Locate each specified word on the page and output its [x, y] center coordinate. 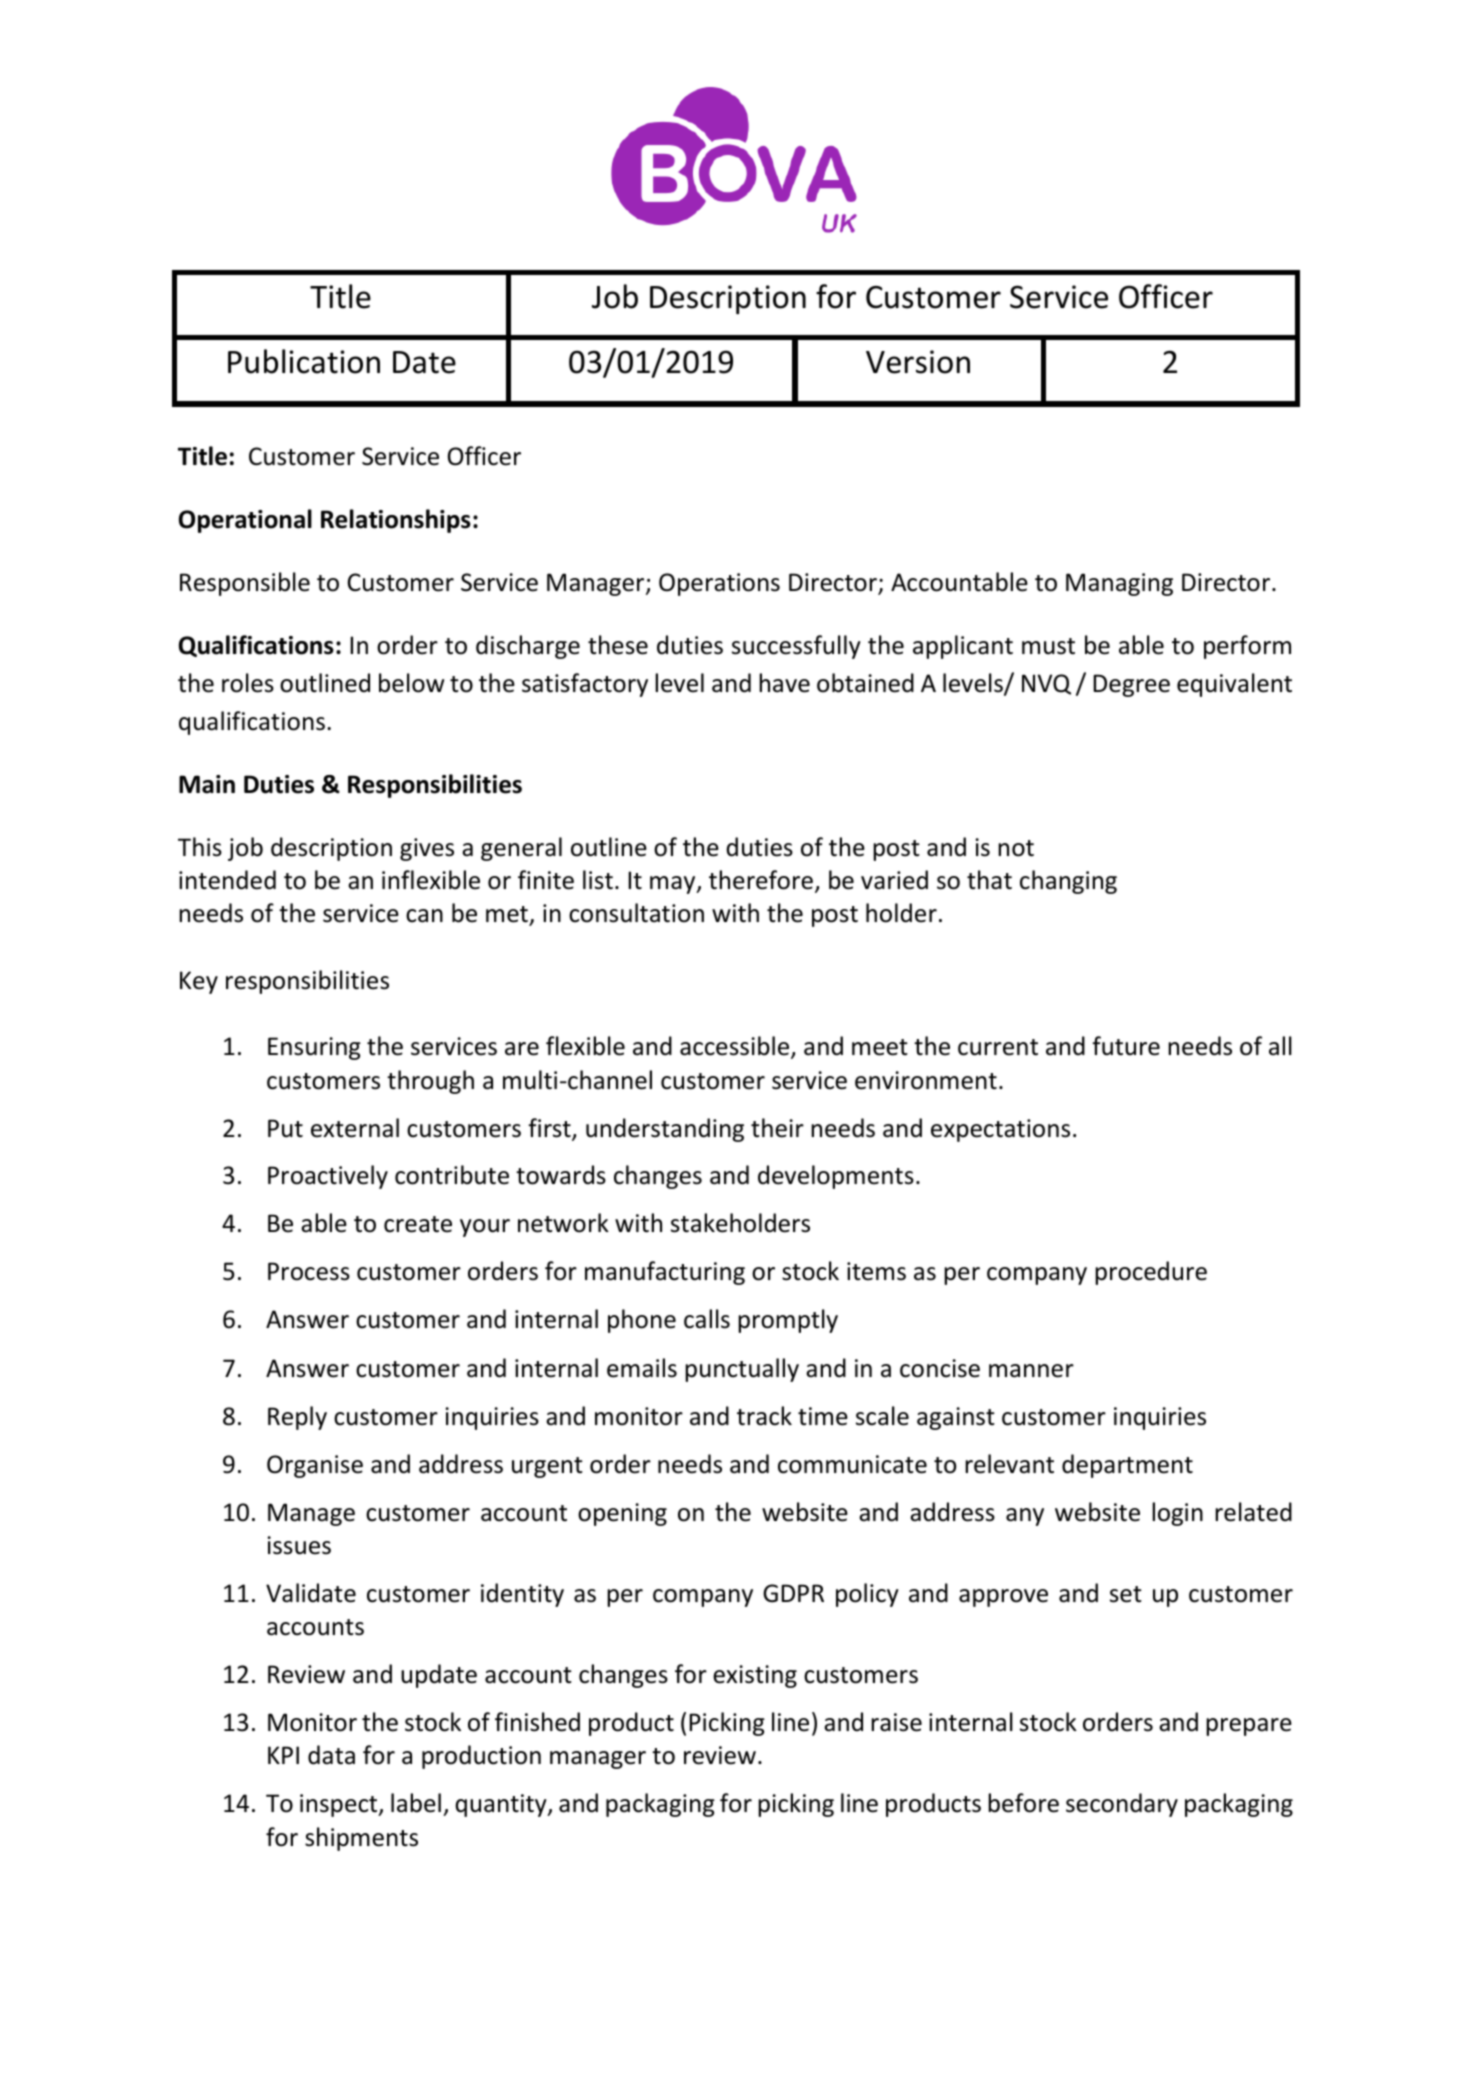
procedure [1151, 1273]
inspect [340, 1805]
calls [707, 1319]
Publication [304, 361]
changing [1068, 882]
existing [755, 1676]
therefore [761, 880]
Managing [1119, 584]
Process [309, 1271]
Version [918, 362]
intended [227, 880]
